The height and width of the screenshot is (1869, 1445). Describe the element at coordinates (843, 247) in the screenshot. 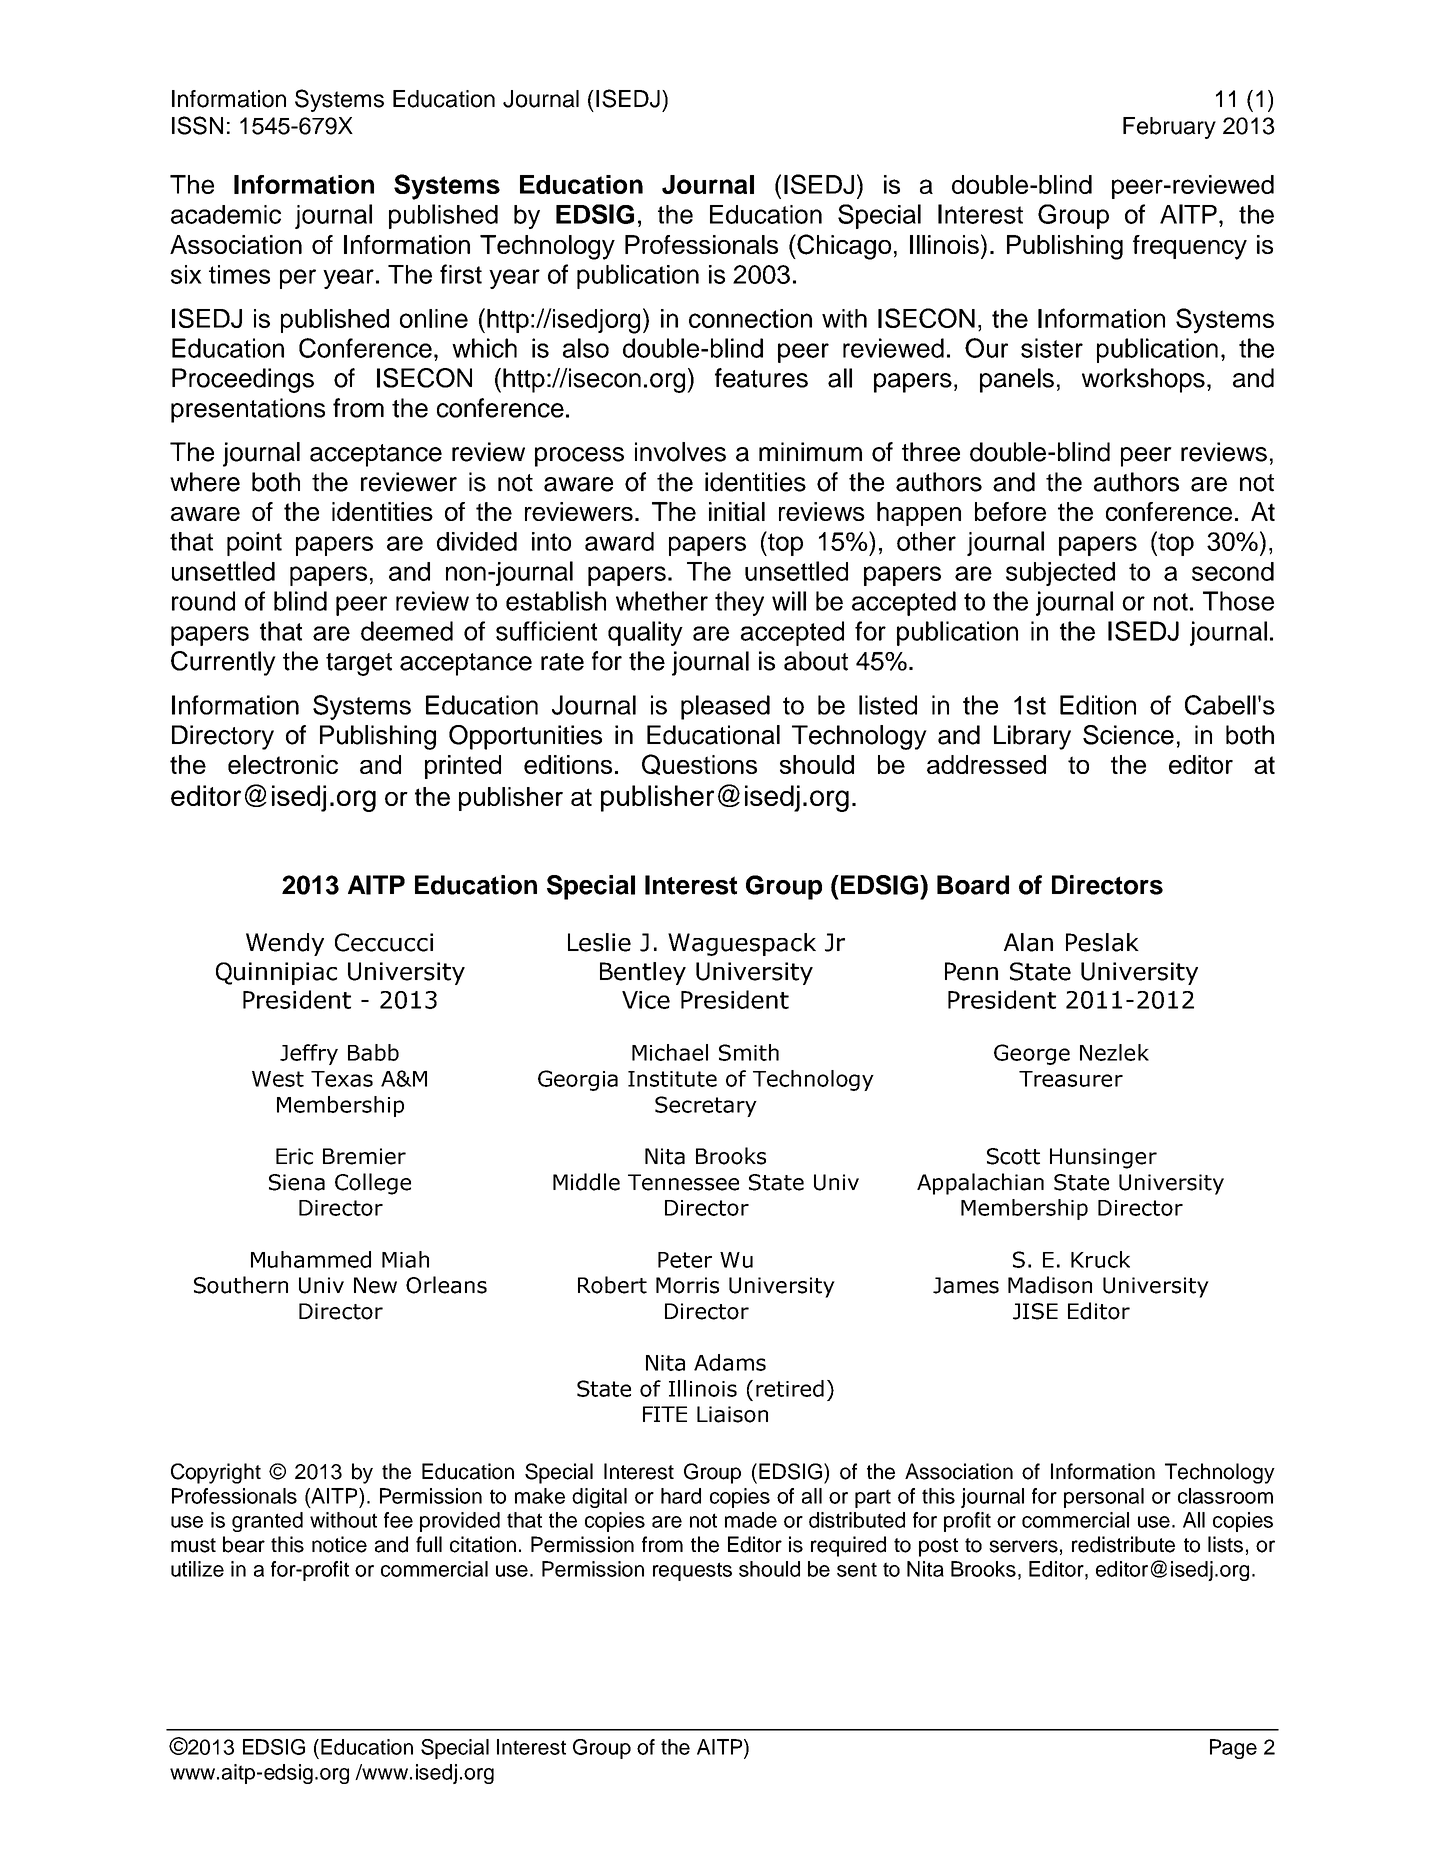

I see `Chicago` at that location.
